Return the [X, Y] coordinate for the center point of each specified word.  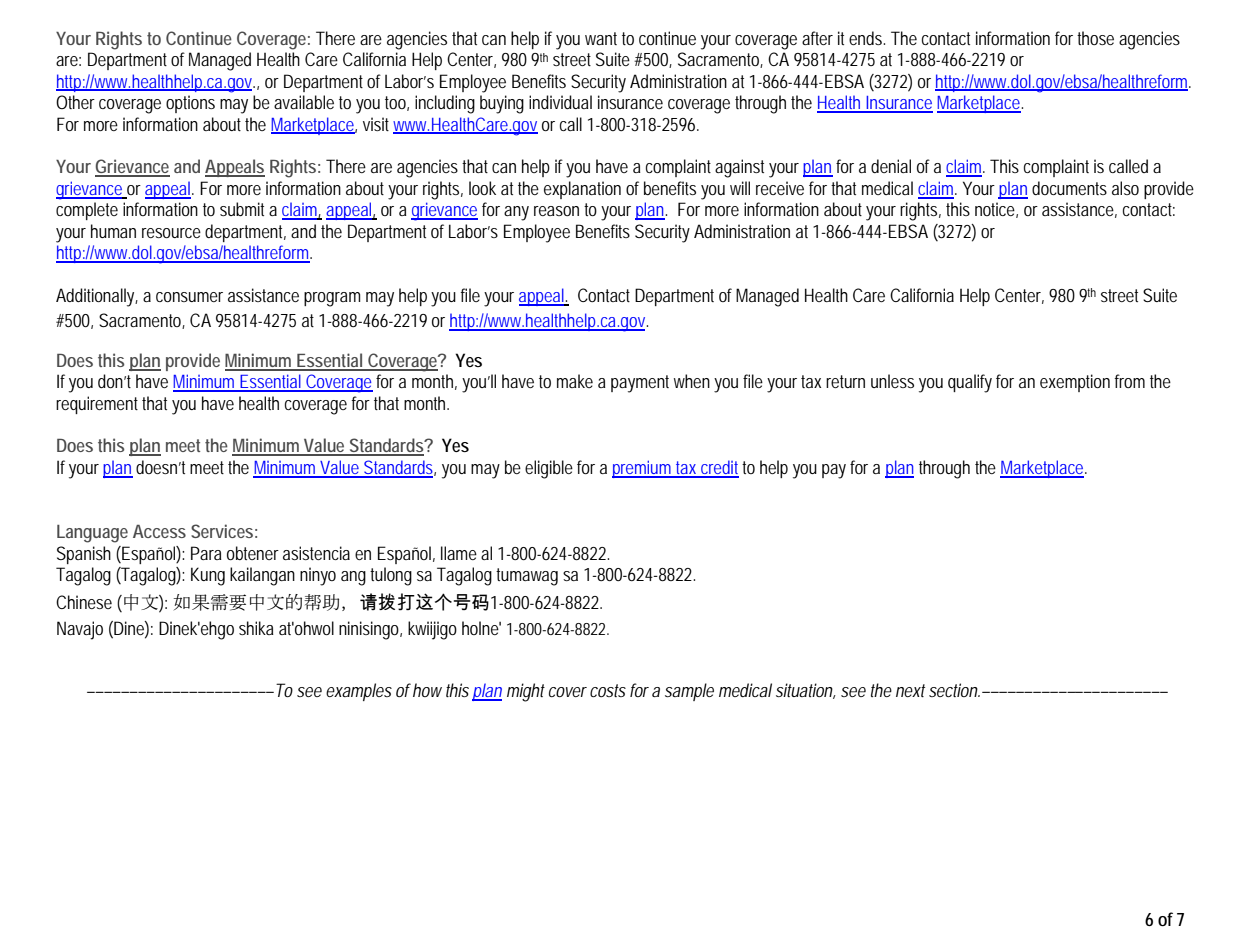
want [601, 38]
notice [995, 209]
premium [642, 469]
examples [359, 692]
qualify [970, 383]
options [190, 104]
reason [556, 211]
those [1095, 38]
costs [608, 690]
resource [171, 233]
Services [222, 531]
